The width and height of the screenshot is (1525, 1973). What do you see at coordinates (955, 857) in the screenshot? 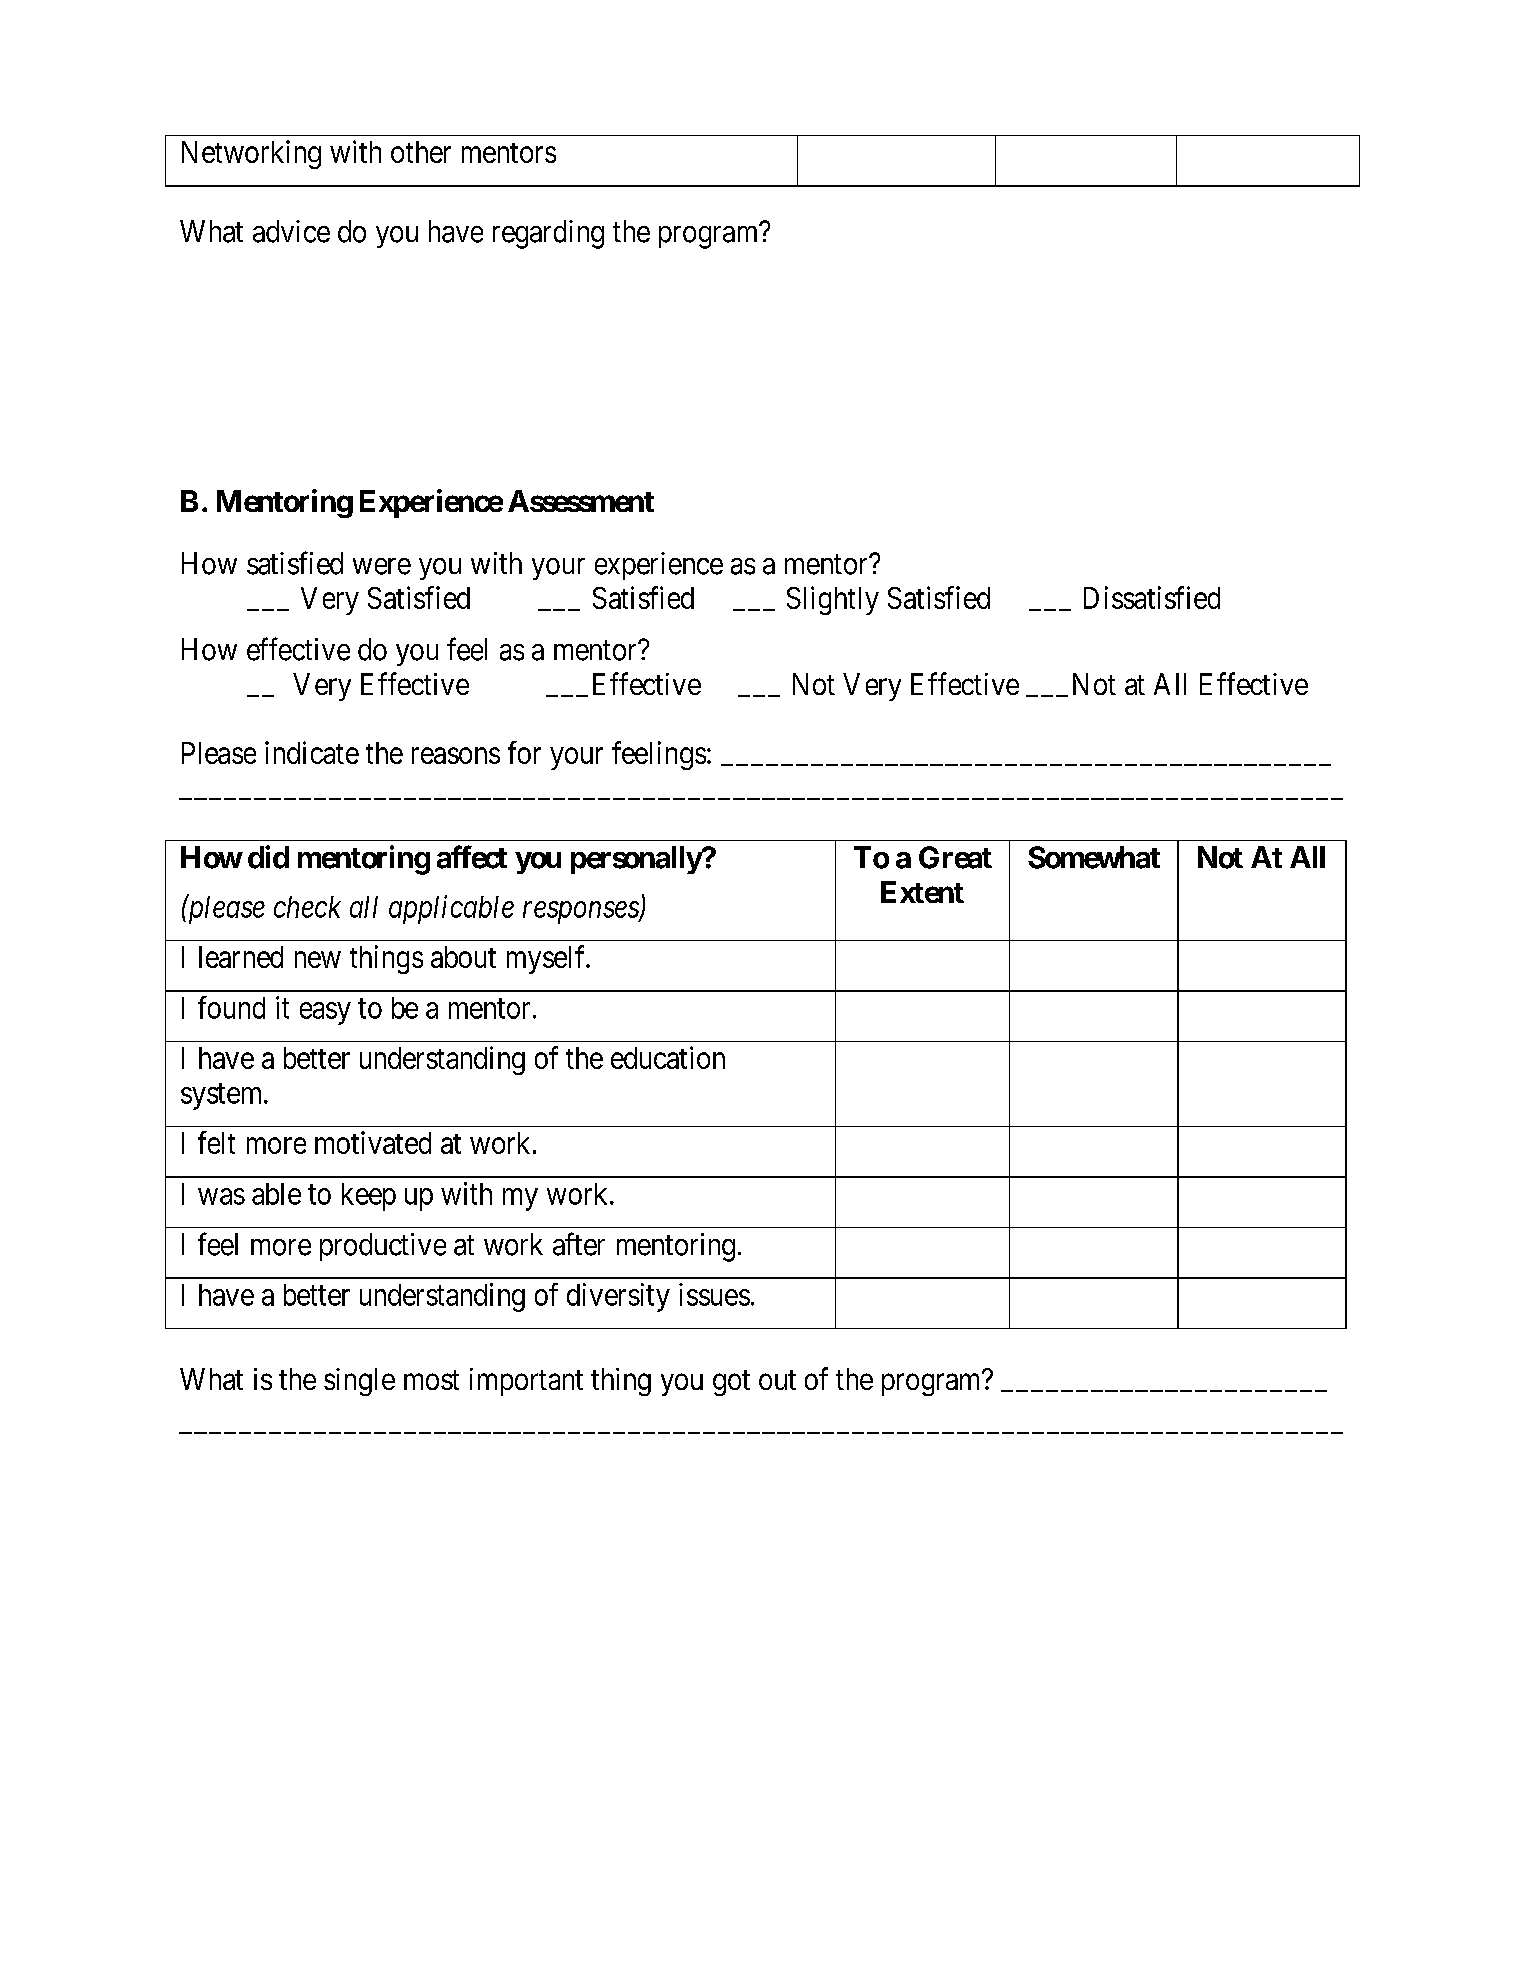
I see `Great` at bounding box center [955, 857].
